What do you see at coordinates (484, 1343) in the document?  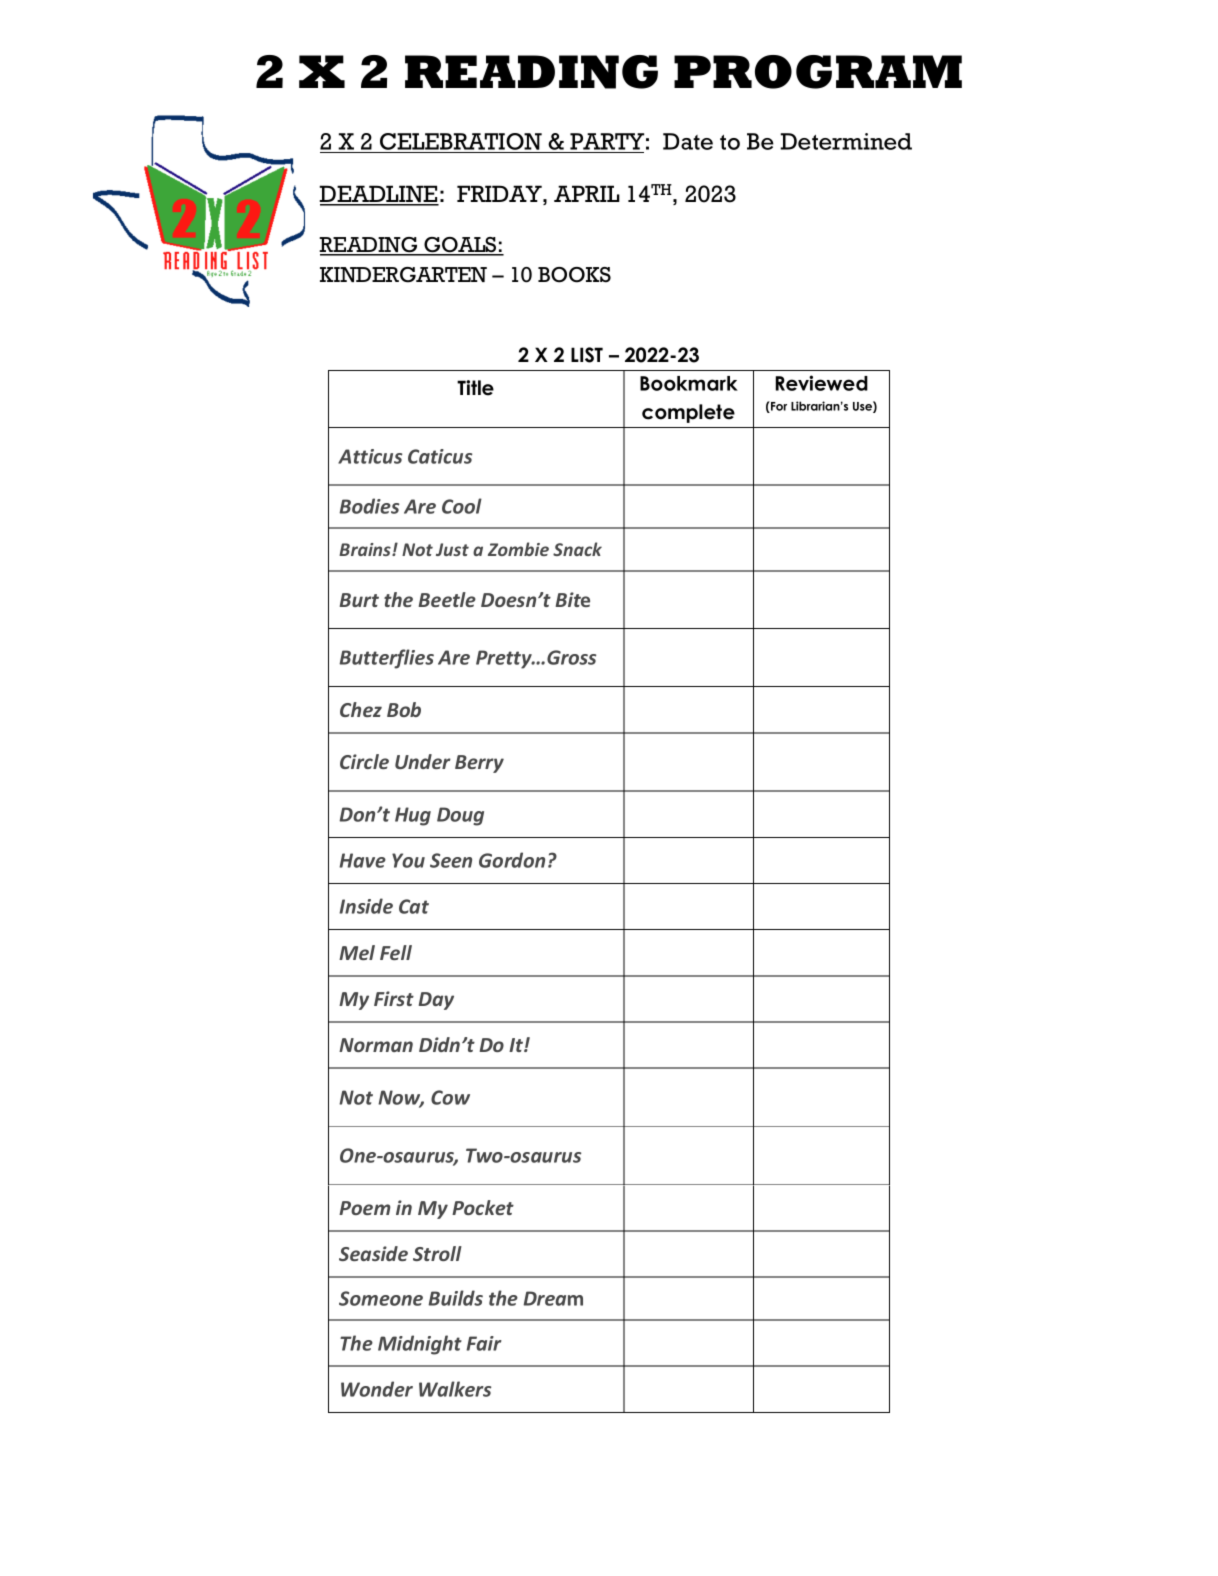 I see `Fair` at bounding box center [484, 1343].
